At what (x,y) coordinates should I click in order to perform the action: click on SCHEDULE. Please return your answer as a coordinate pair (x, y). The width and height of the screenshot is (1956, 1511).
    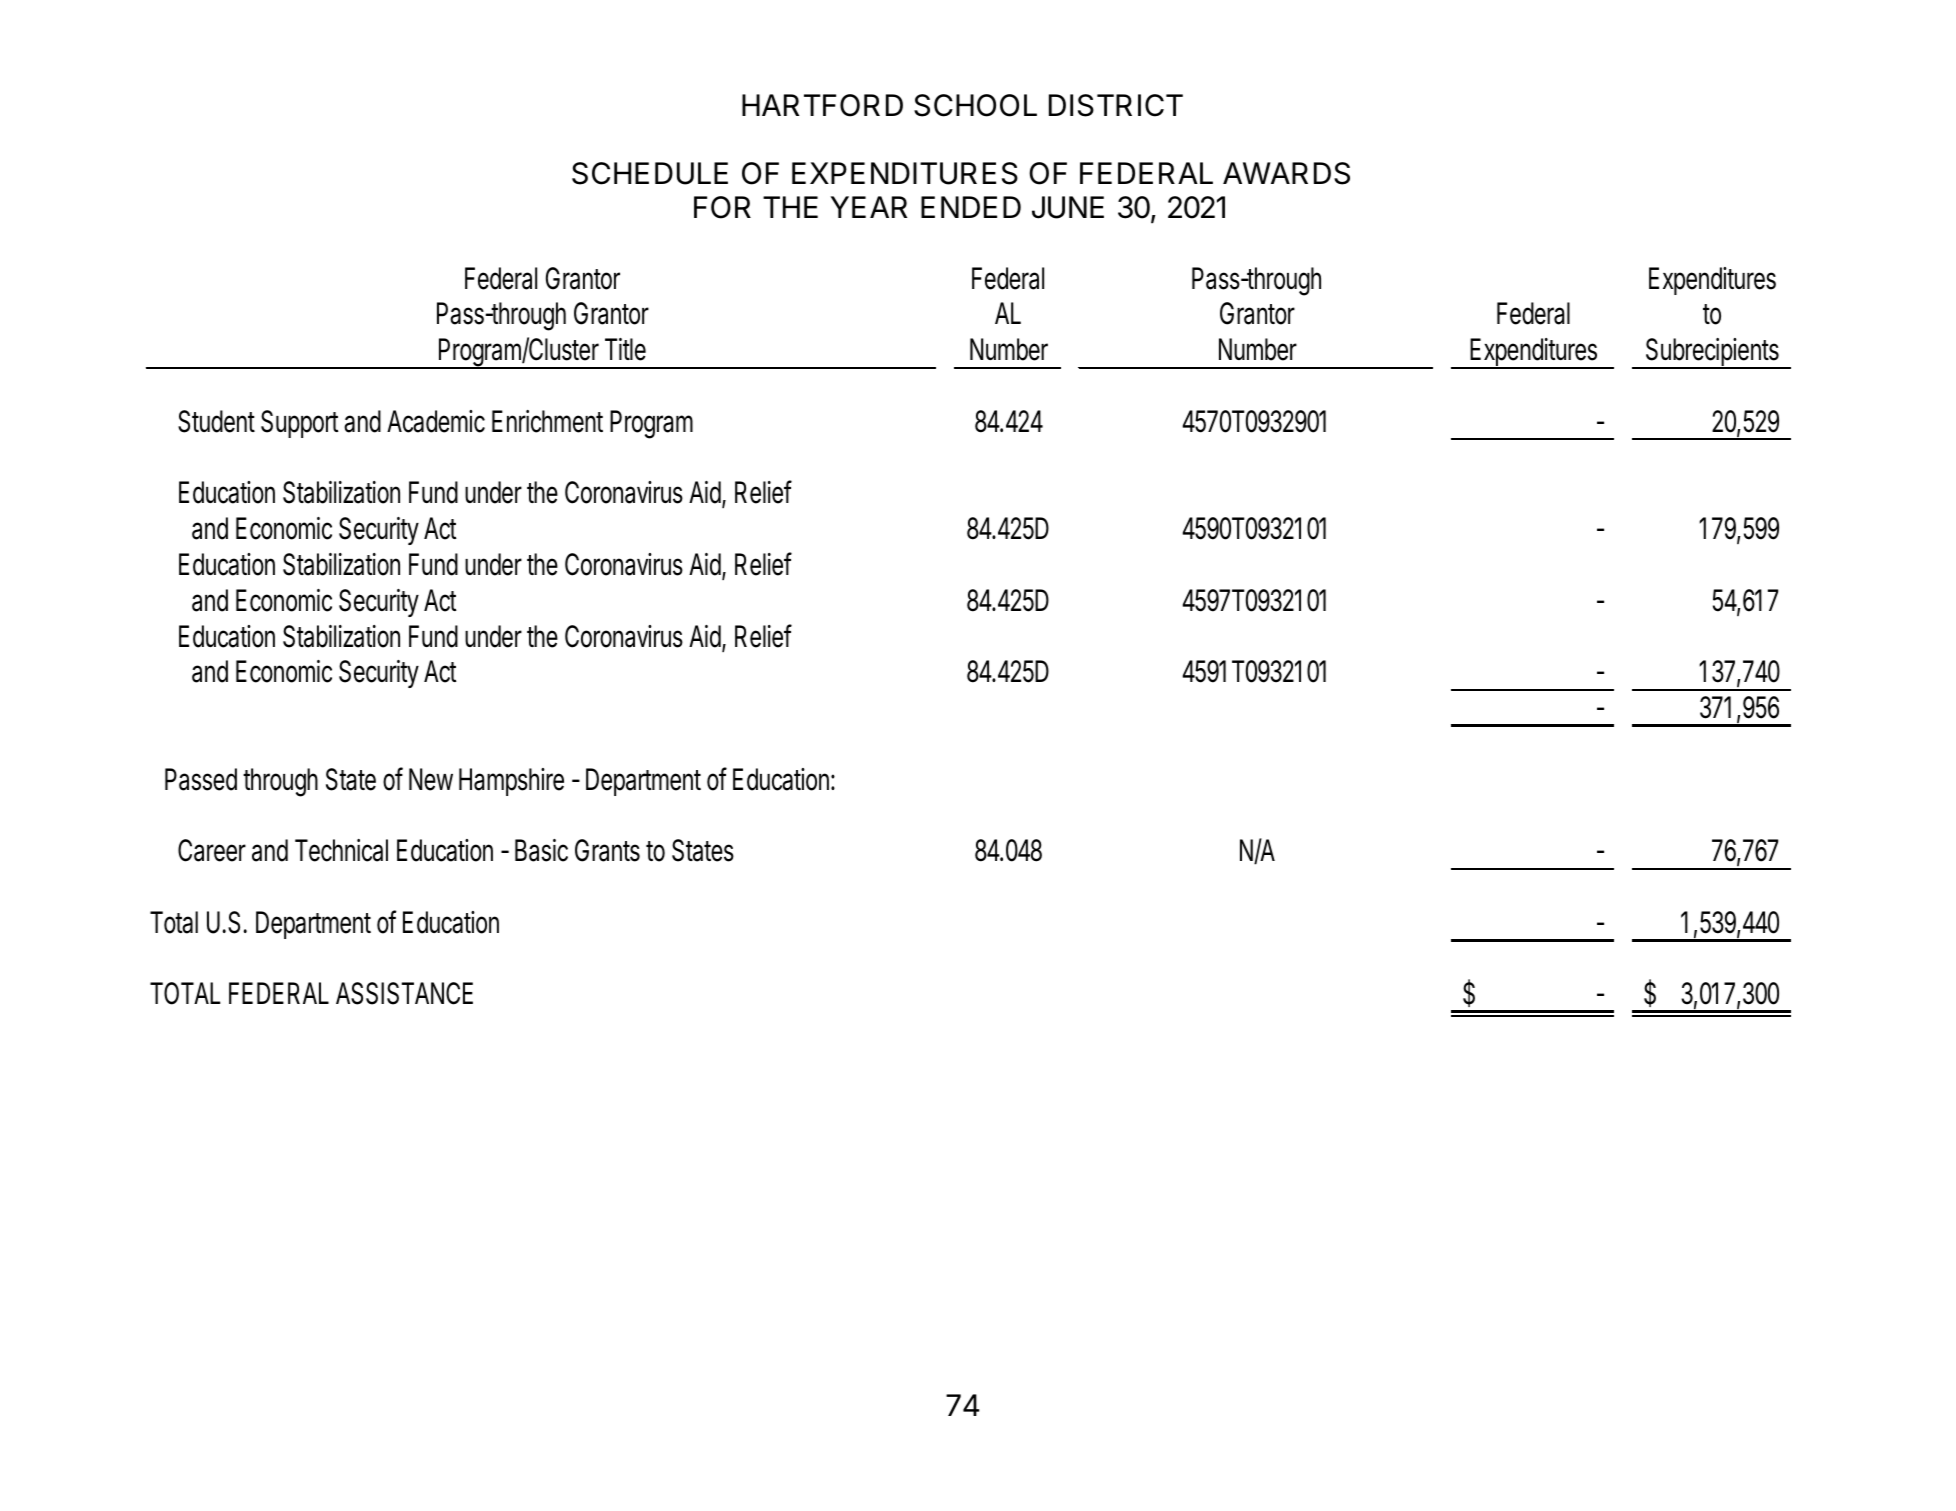
    Looking at the image, I should click on (650, 173).
